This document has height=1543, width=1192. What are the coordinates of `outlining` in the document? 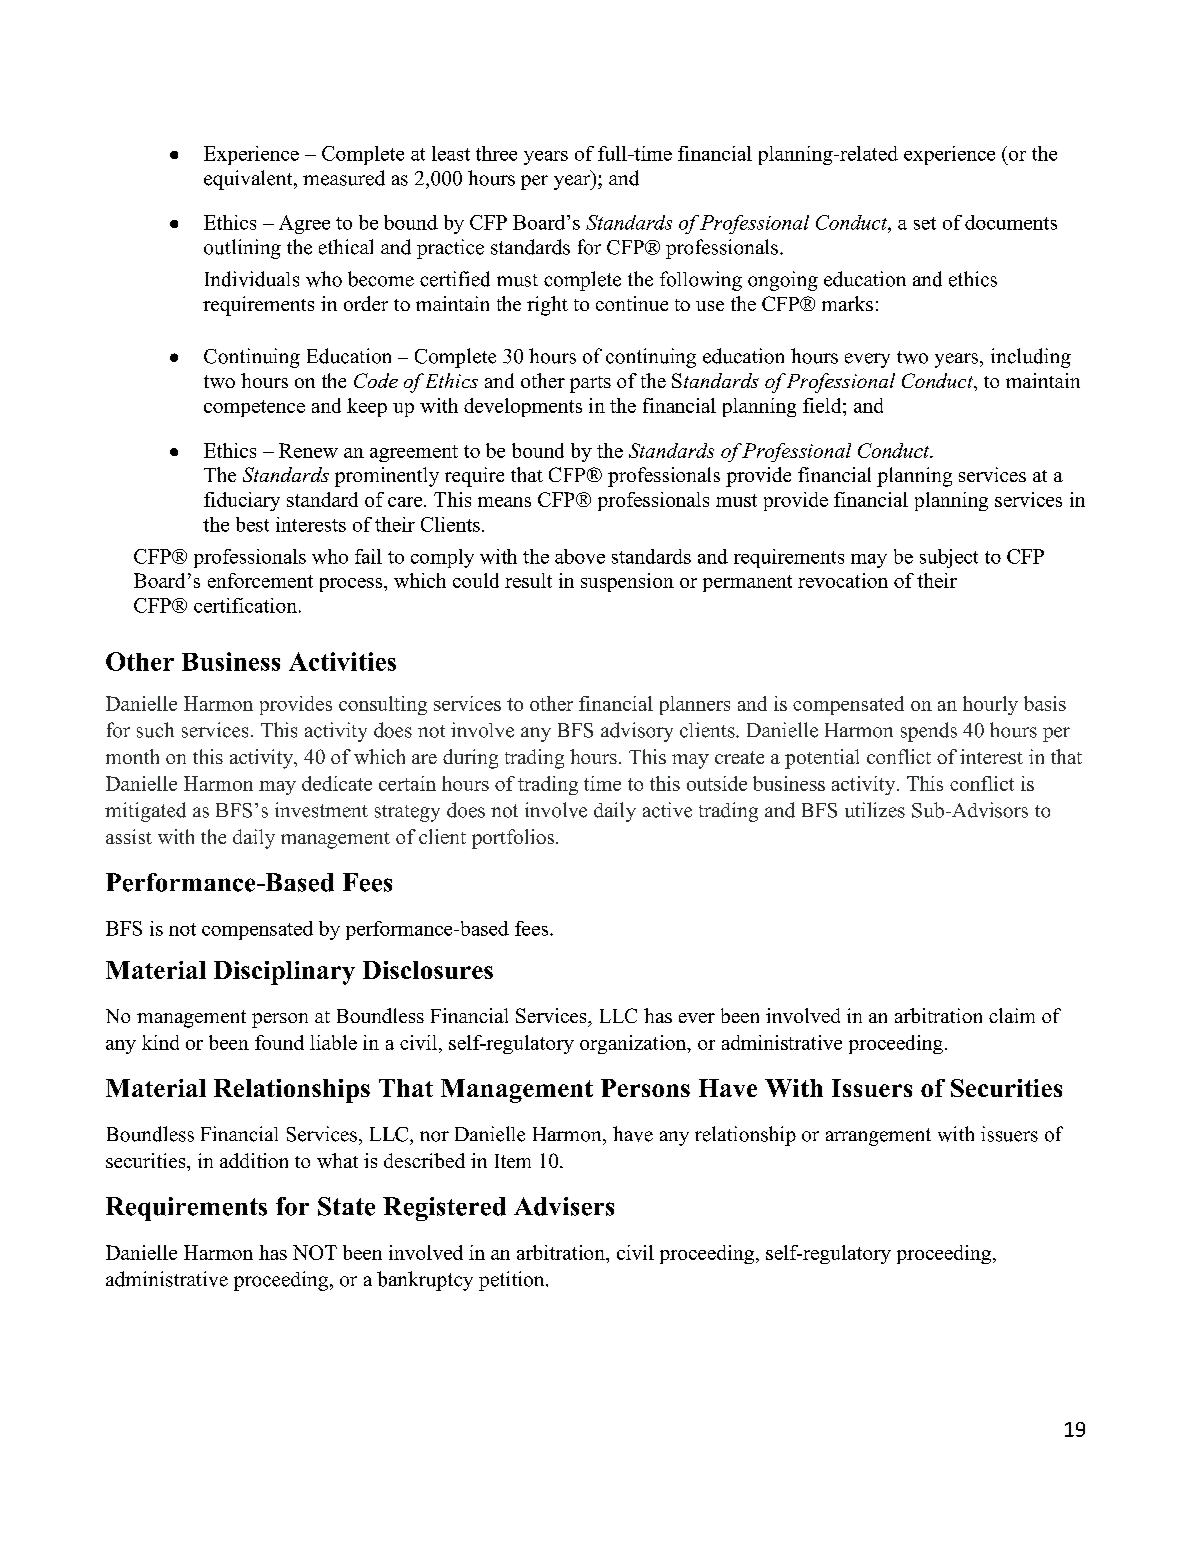 It's located at (242, 249).
